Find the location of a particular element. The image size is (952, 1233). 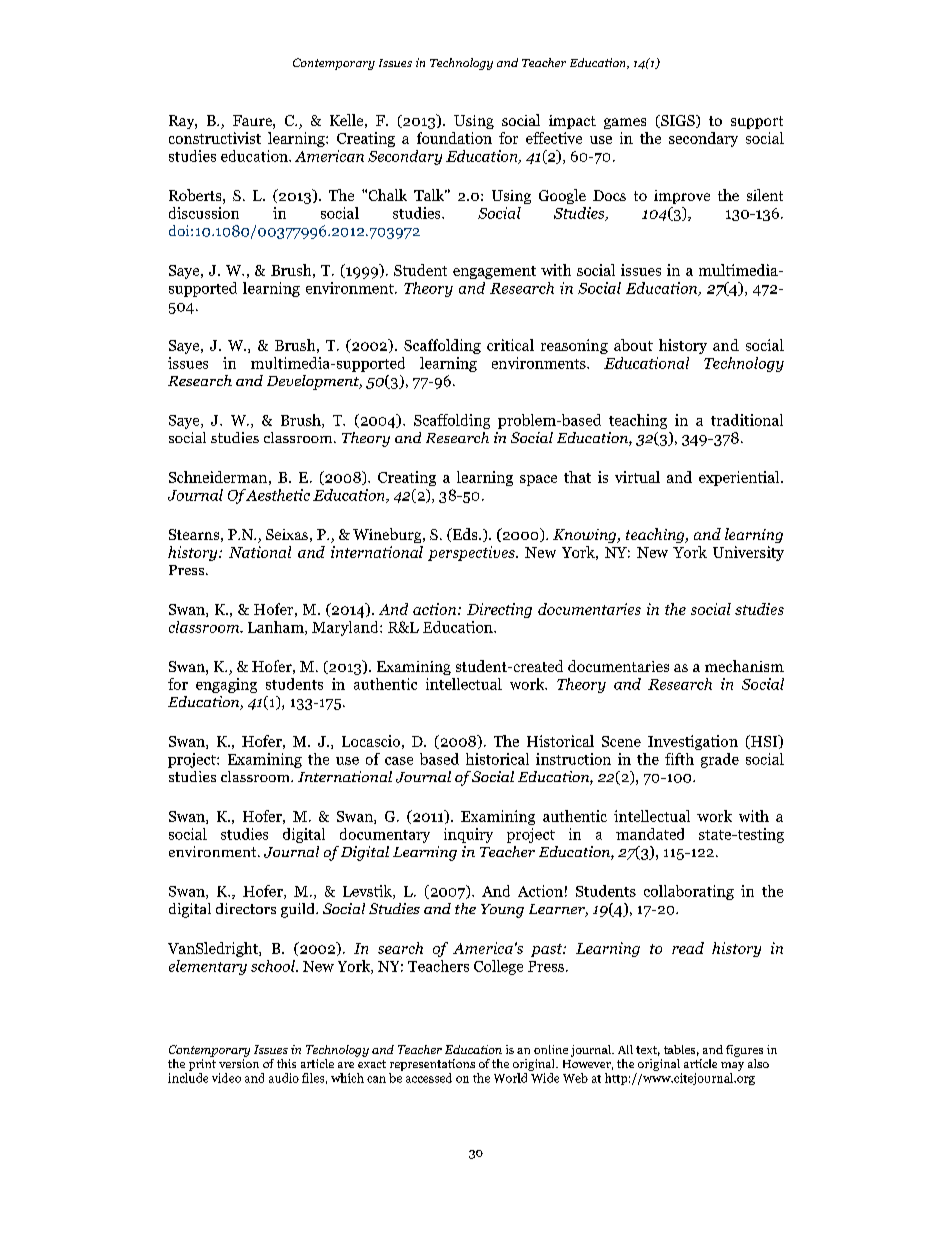

space is located at coordinates (538, 480).
